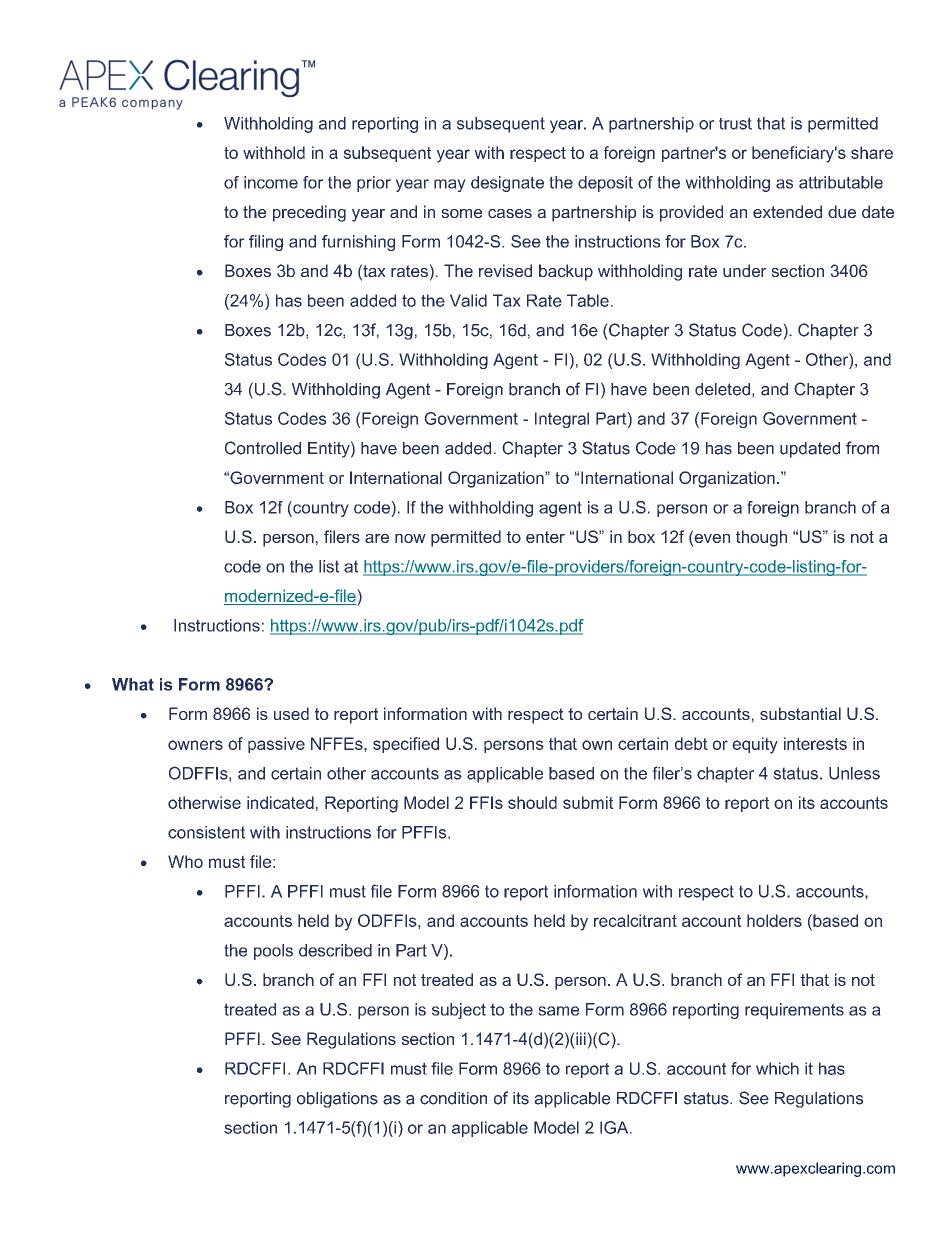  I want to click on Controlled, so click(263, 448).
